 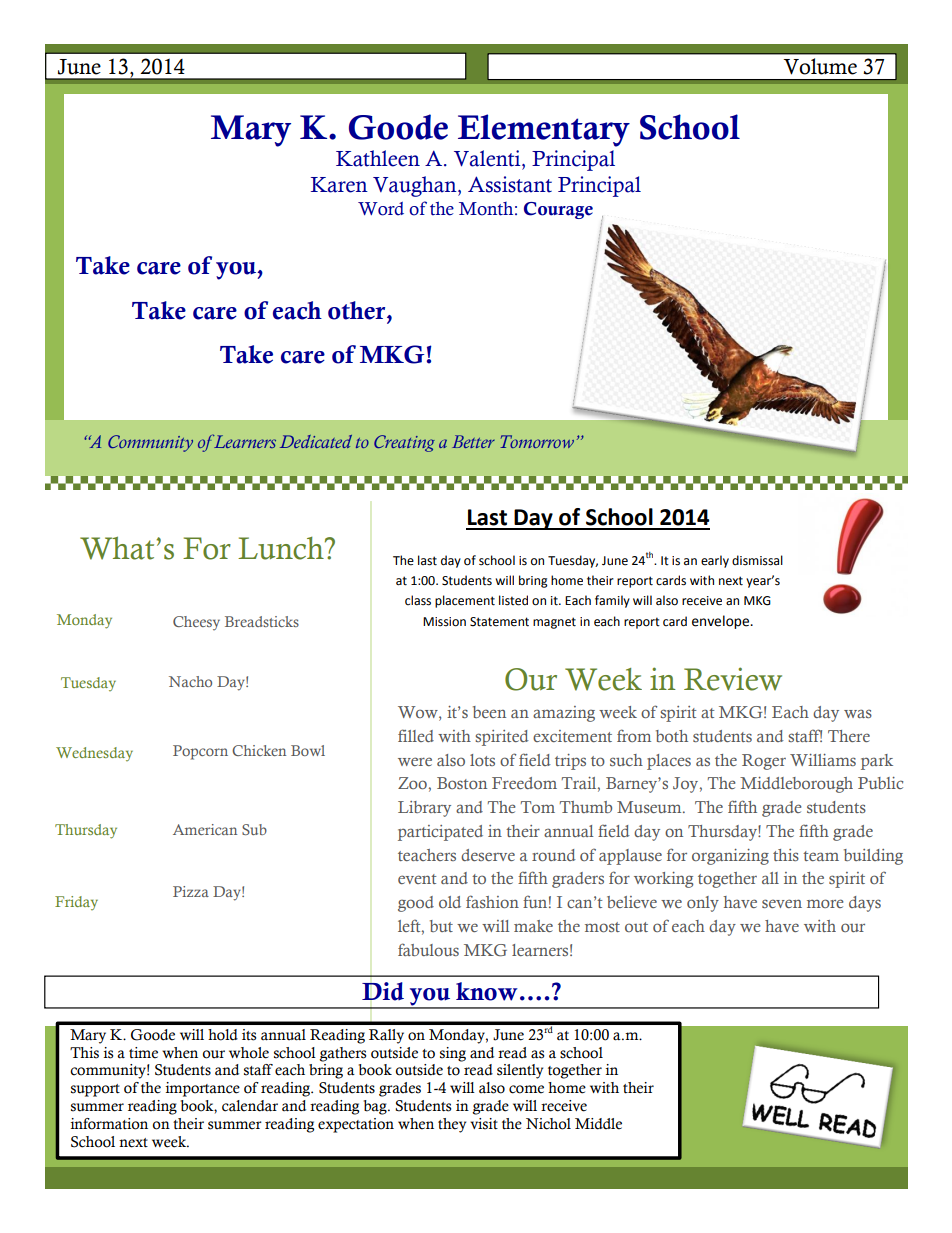 What do you see at coordinates (482, 760) in the screenshot?
I see `lots` at bounding box center [482, 760].
